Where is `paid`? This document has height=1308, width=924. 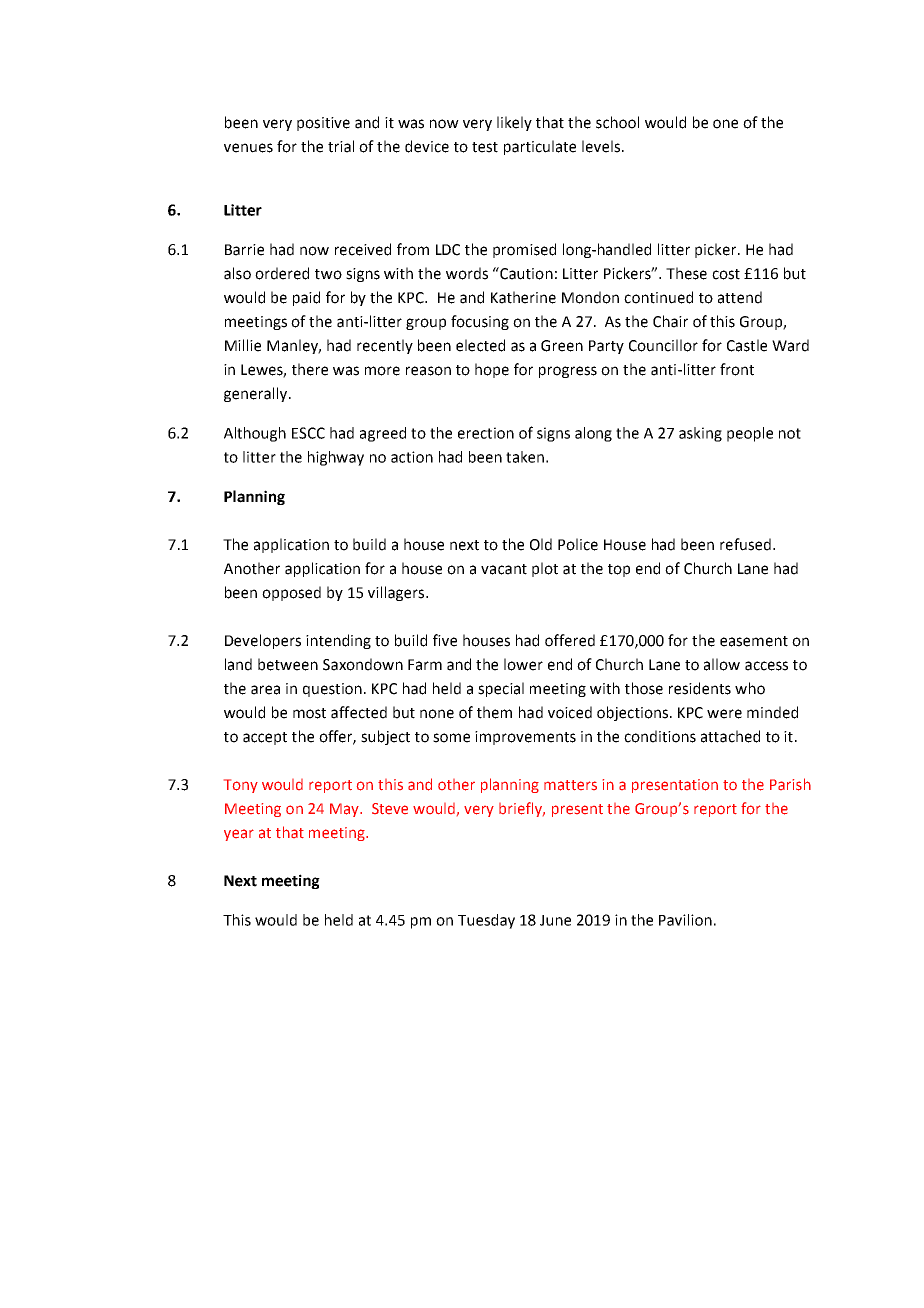
paid is located at coordinates (306, 298).
